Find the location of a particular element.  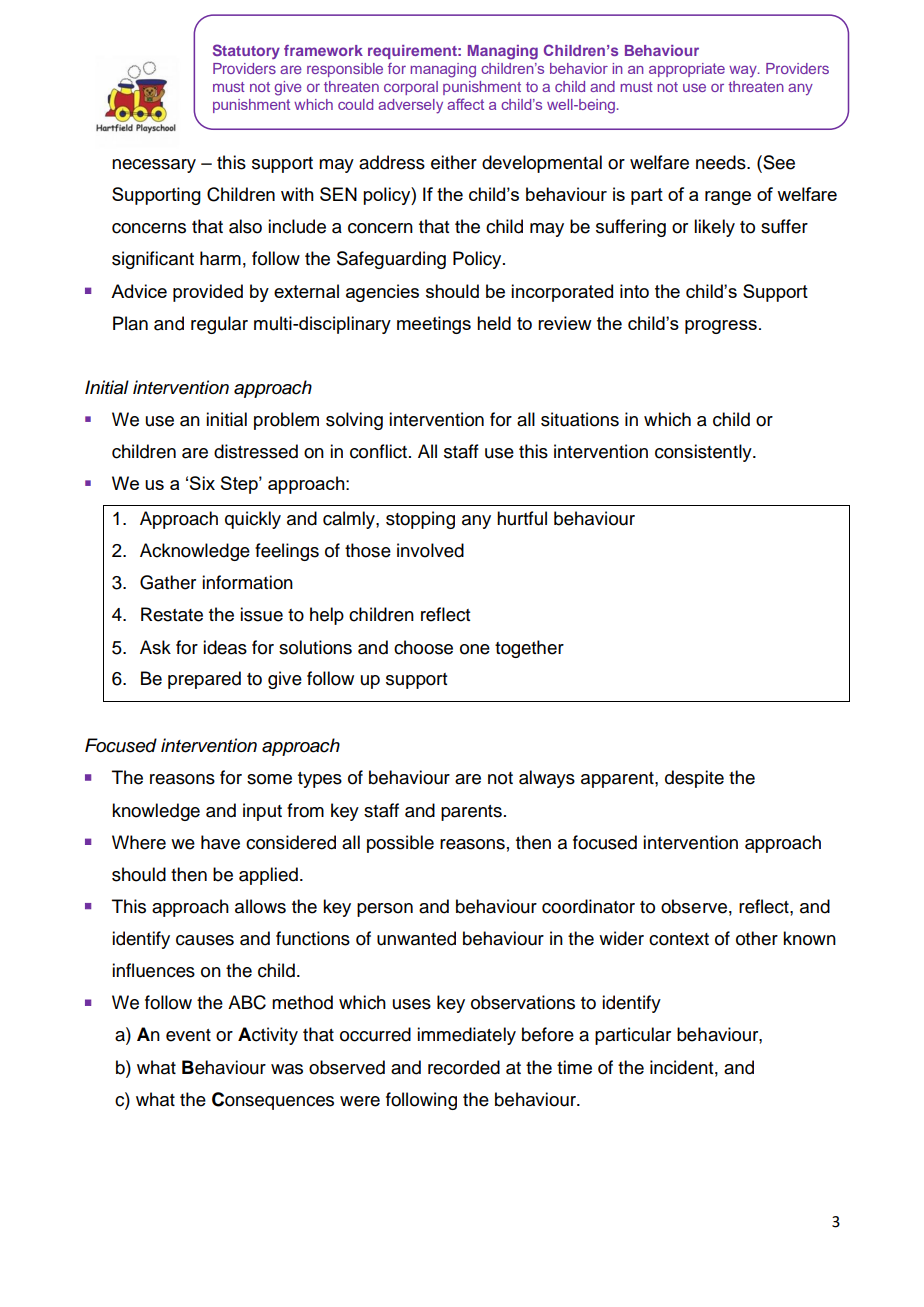

Statutory is located at coordinates (246, 51).
